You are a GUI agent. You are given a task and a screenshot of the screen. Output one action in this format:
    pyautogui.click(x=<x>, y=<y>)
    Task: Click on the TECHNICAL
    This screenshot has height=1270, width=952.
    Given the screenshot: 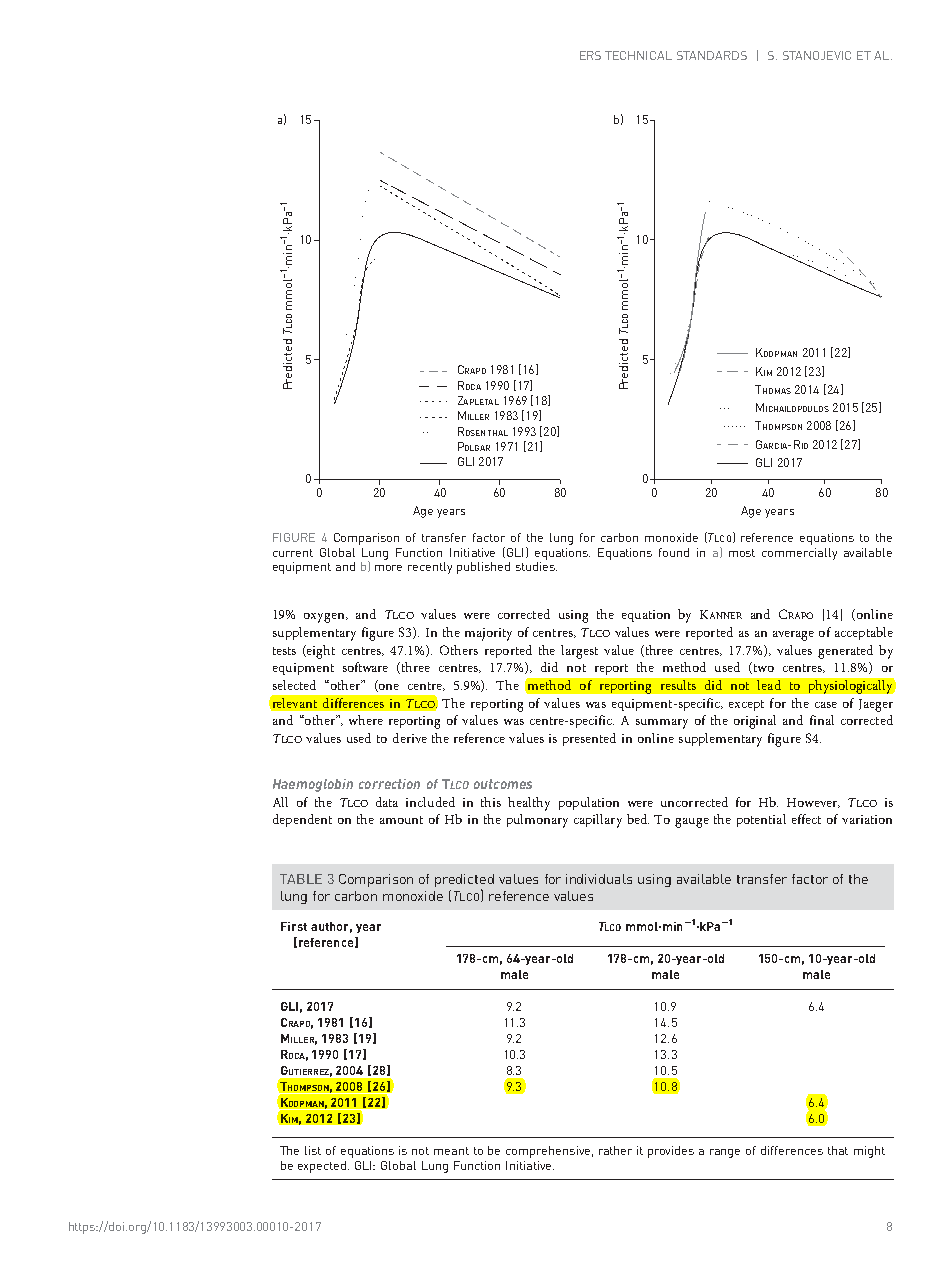 What is the action you would take?
    pyautogui.click(x=638, y=55)
